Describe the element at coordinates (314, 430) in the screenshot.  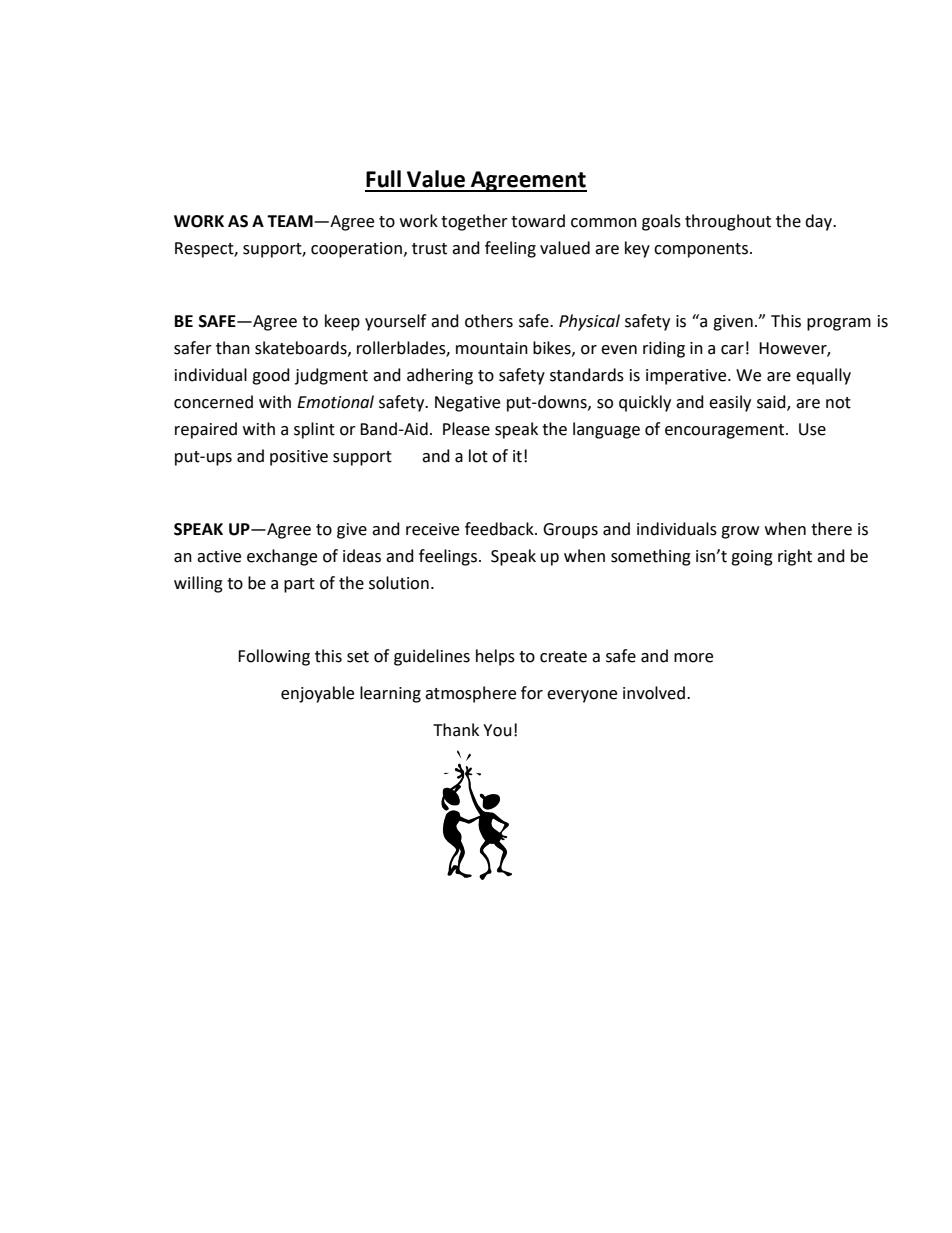
I see `splint` at that location.
